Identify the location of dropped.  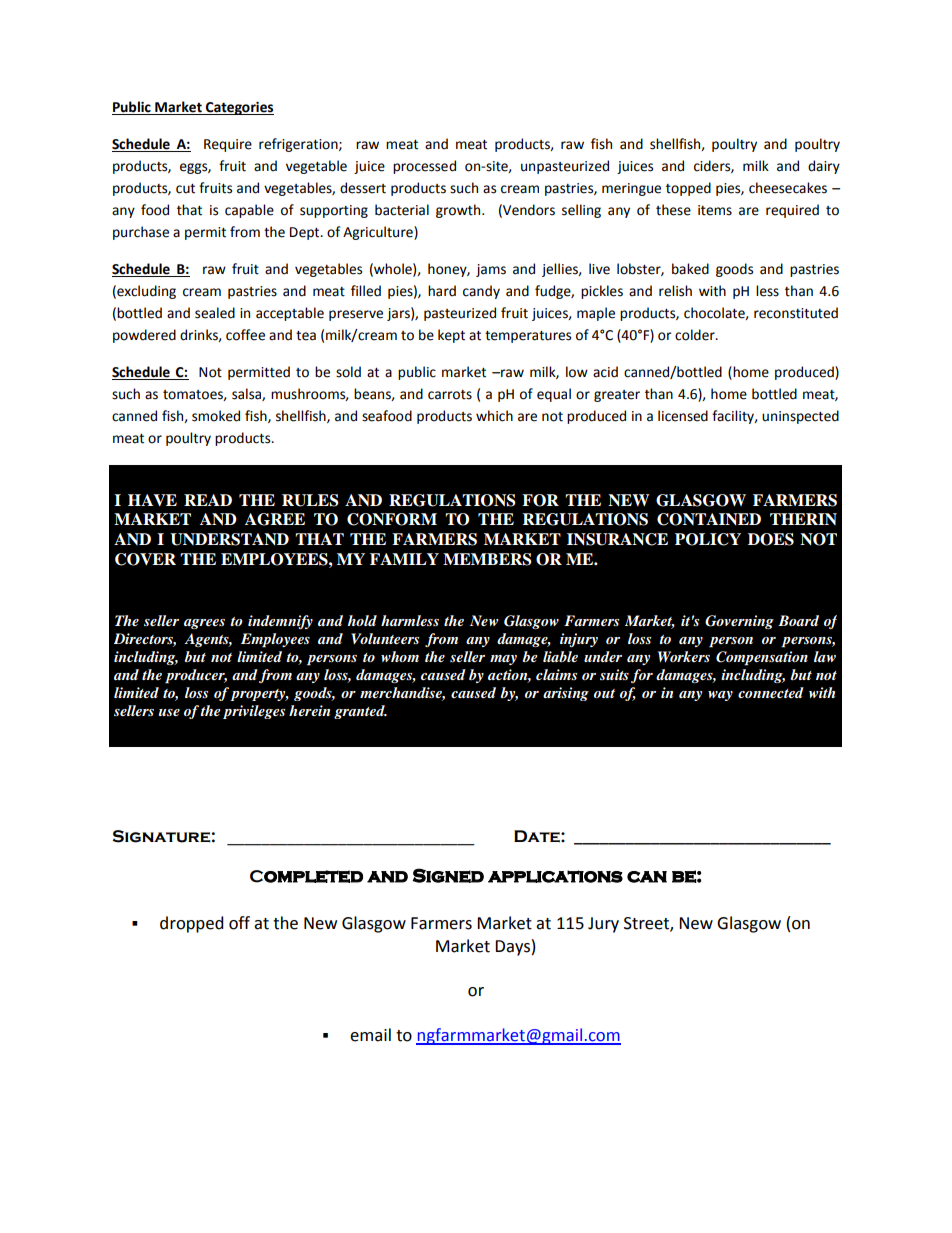
(192, 924).
